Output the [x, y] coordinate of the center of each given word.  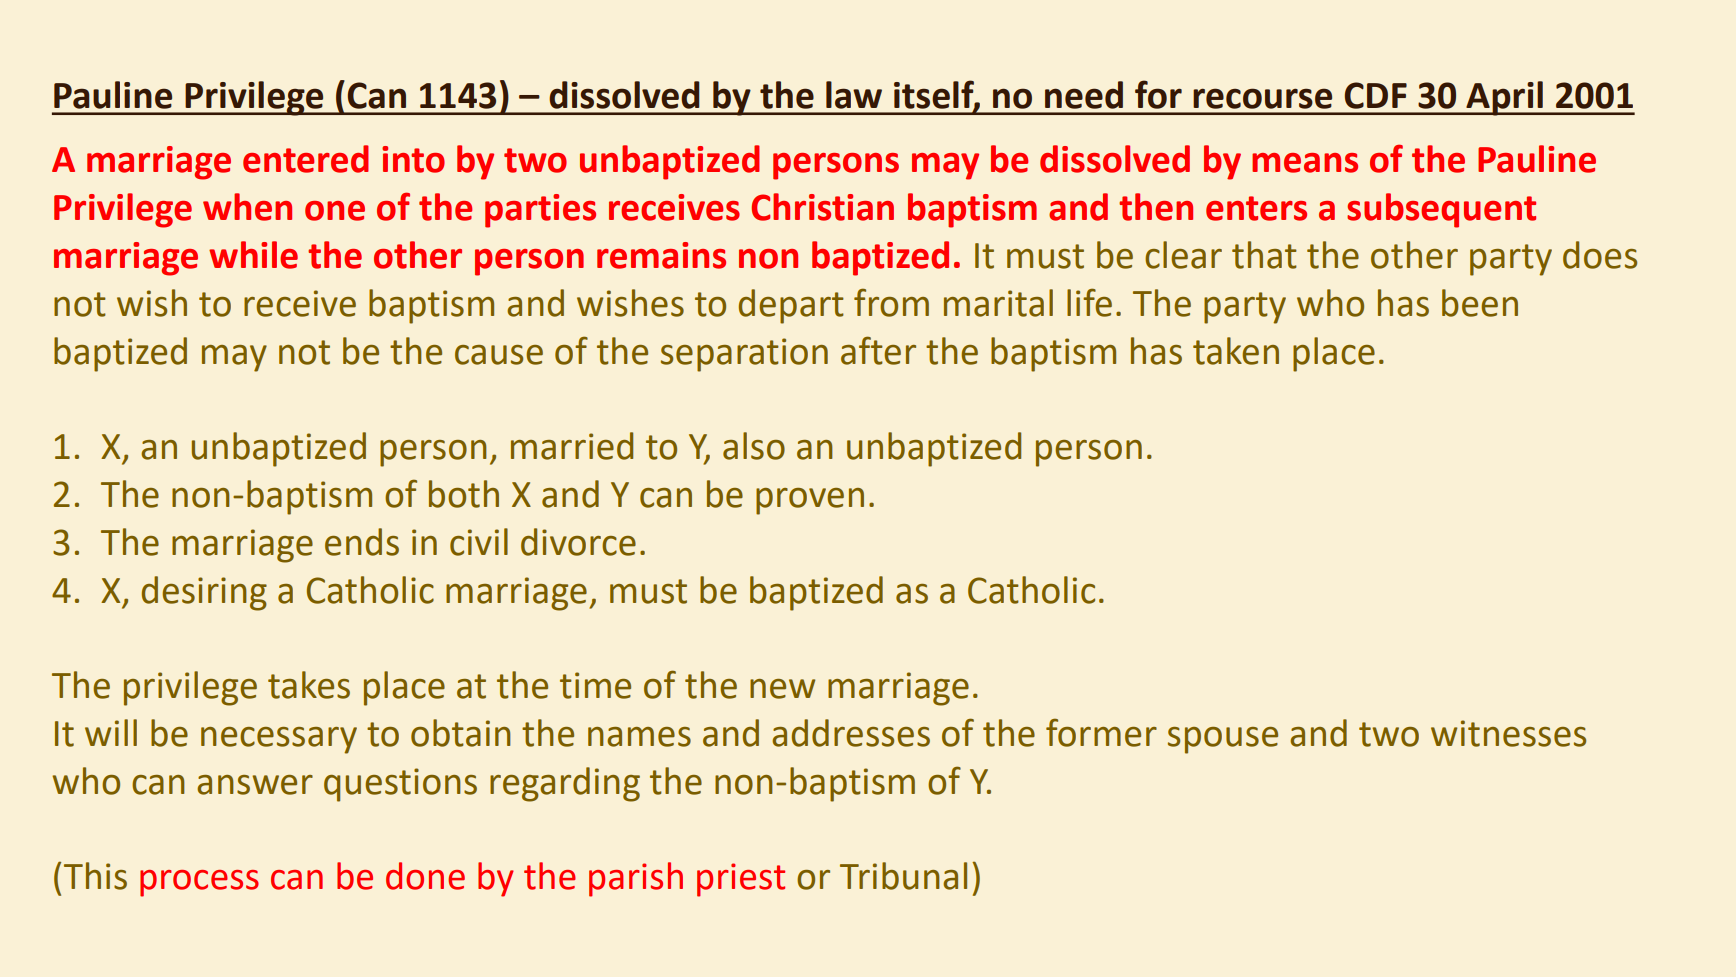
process [199, 883]
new [782, 689]
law [854, 95]
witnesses [1508, 733]
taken [1236, 351]
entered [306, 159]
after [878, 350]
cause [499, 355]
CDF [1376, 95]
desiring [204, 593]
